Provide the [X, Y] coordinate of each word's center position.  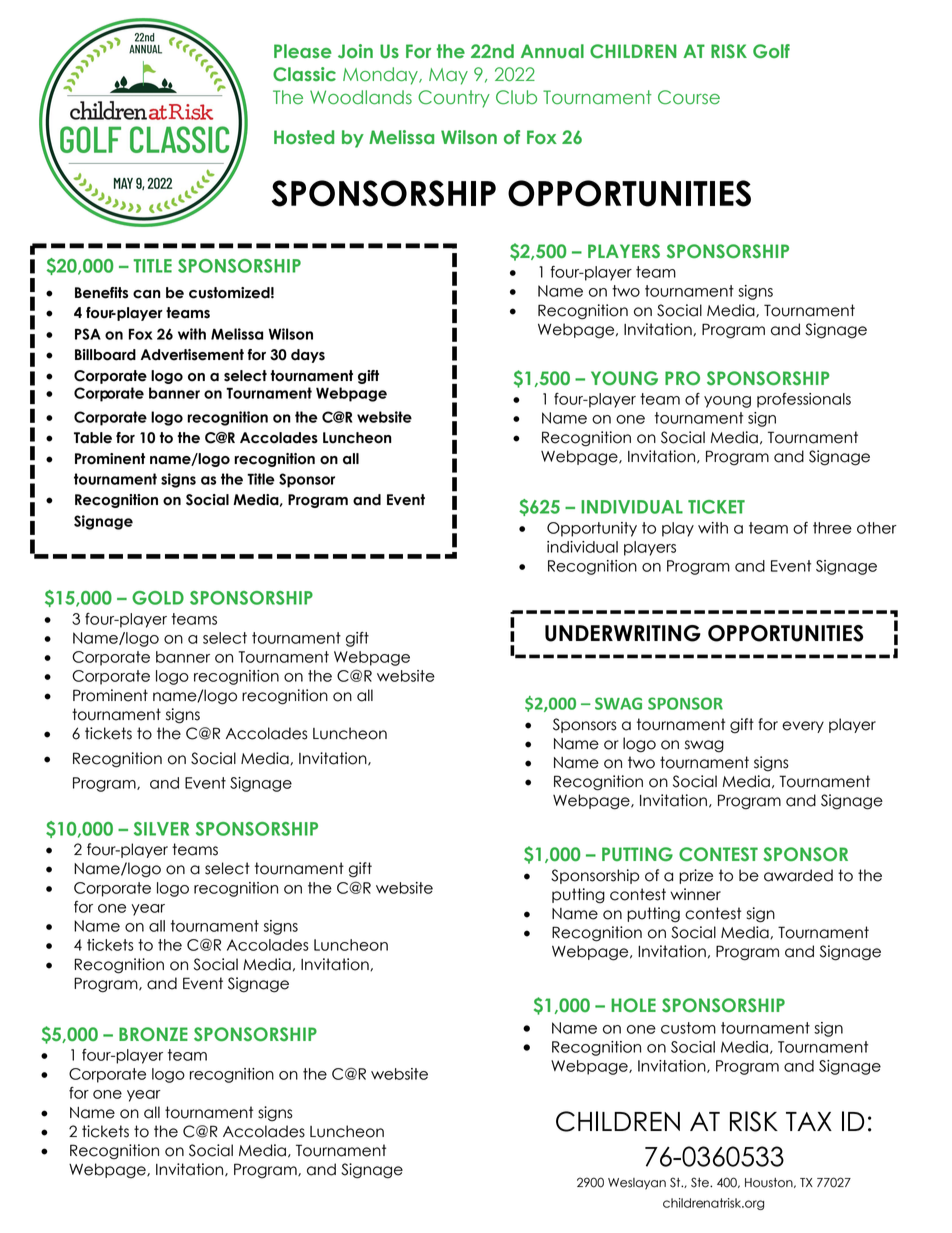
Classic [304, 74]
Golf [771, 51]
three [832, 528]
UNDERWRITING [623, 633]
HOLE [633, 1005]
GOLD [158, 598]
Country [454, 99]
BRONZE [153, 1034]
